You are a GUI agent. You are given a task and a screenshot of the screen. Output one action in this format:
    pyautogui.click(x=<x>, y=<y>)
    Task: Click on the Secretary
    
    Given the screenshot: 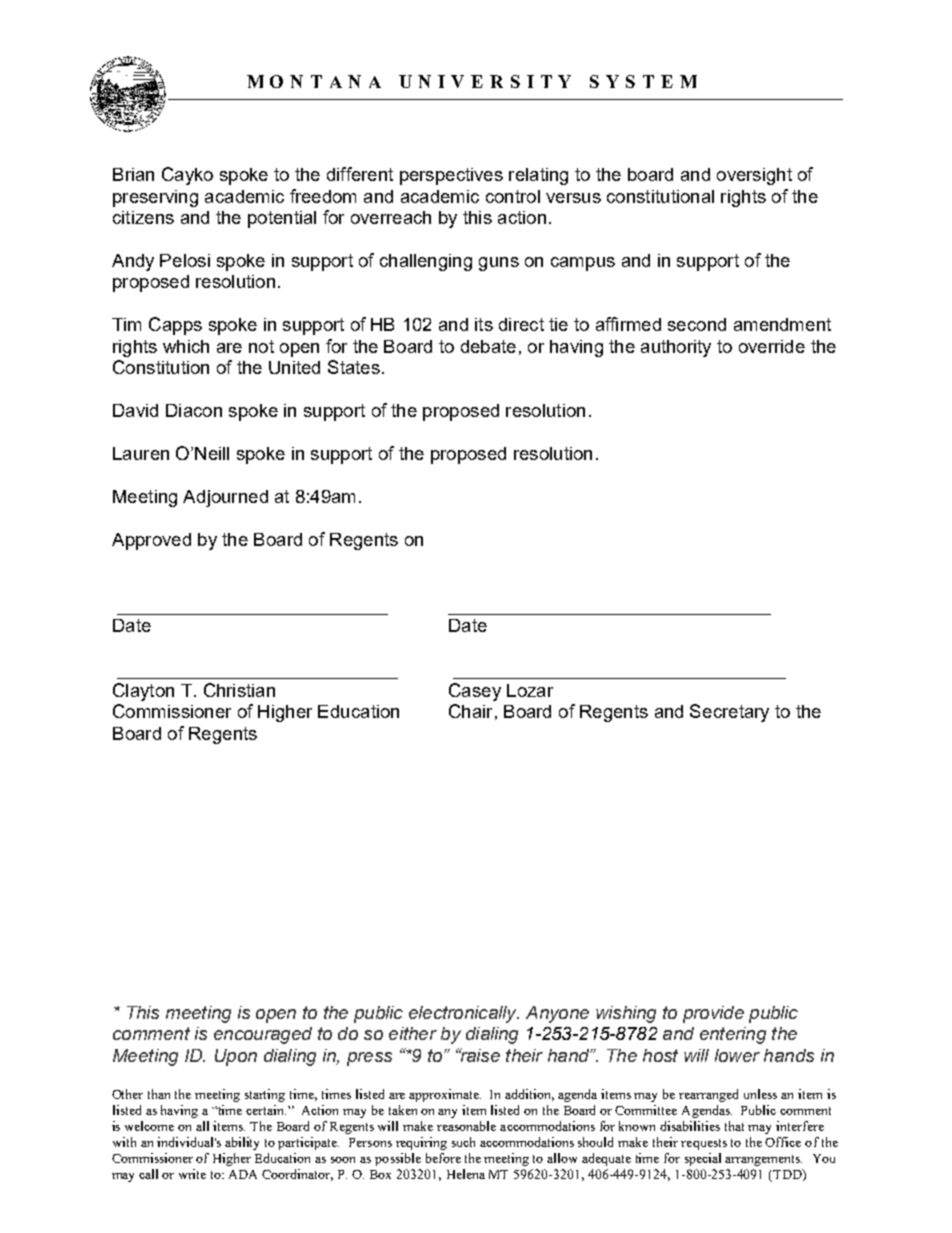 What is the action you would take?
    pyautogui.click(x=729, y=713)
